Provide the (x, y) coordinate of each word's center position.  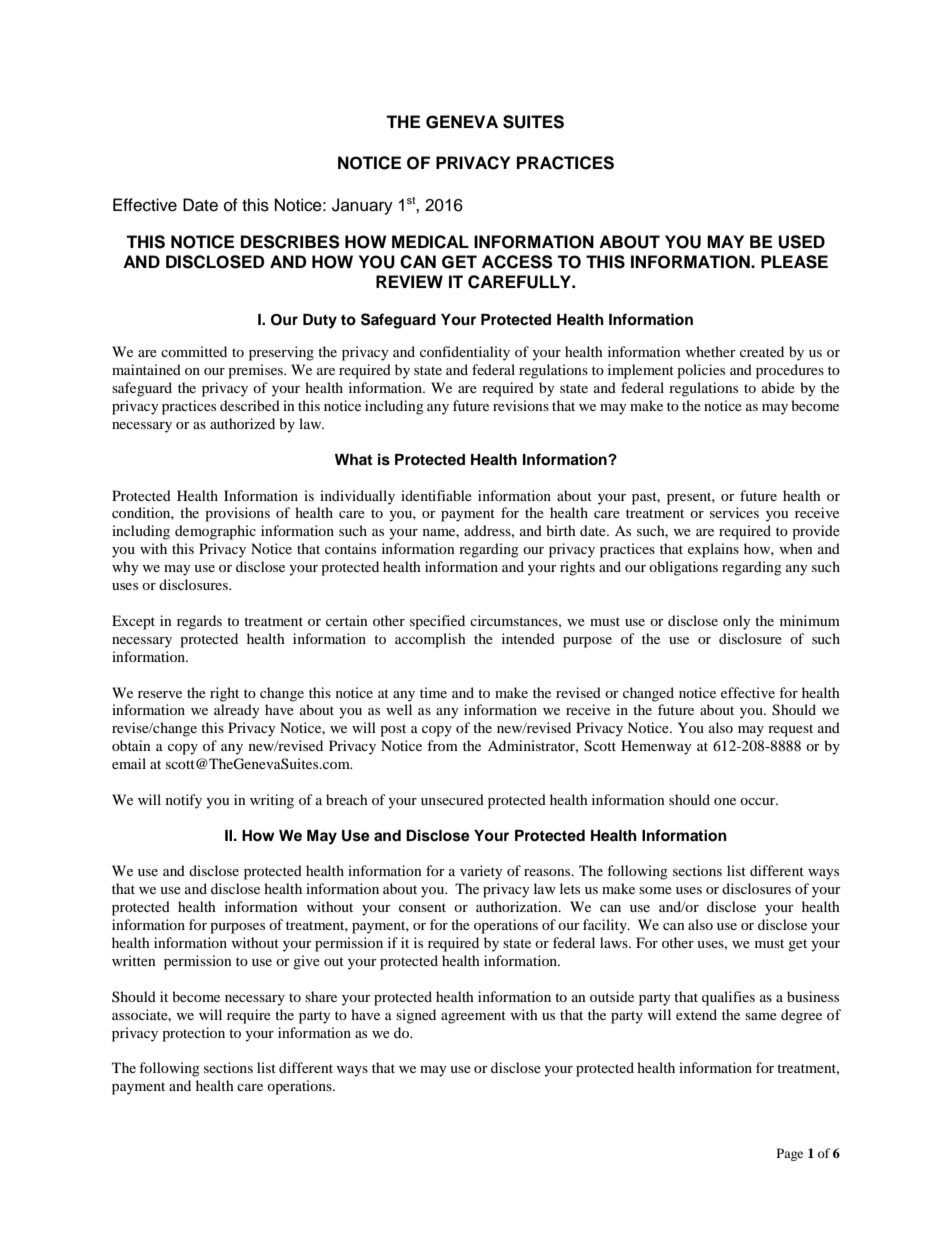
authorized (242, 423)
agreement (473, 1017)
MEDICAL (430, 242)
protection (193, 1034)
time (433, 692)
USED (801, 242)
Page (790, 1154)
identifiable (436, 495)
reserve (160, 694)
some (655, 890)
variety (481, 872)
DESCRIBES (290, 242)
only (737, 622)
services (734, 512)
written (134, 960)
